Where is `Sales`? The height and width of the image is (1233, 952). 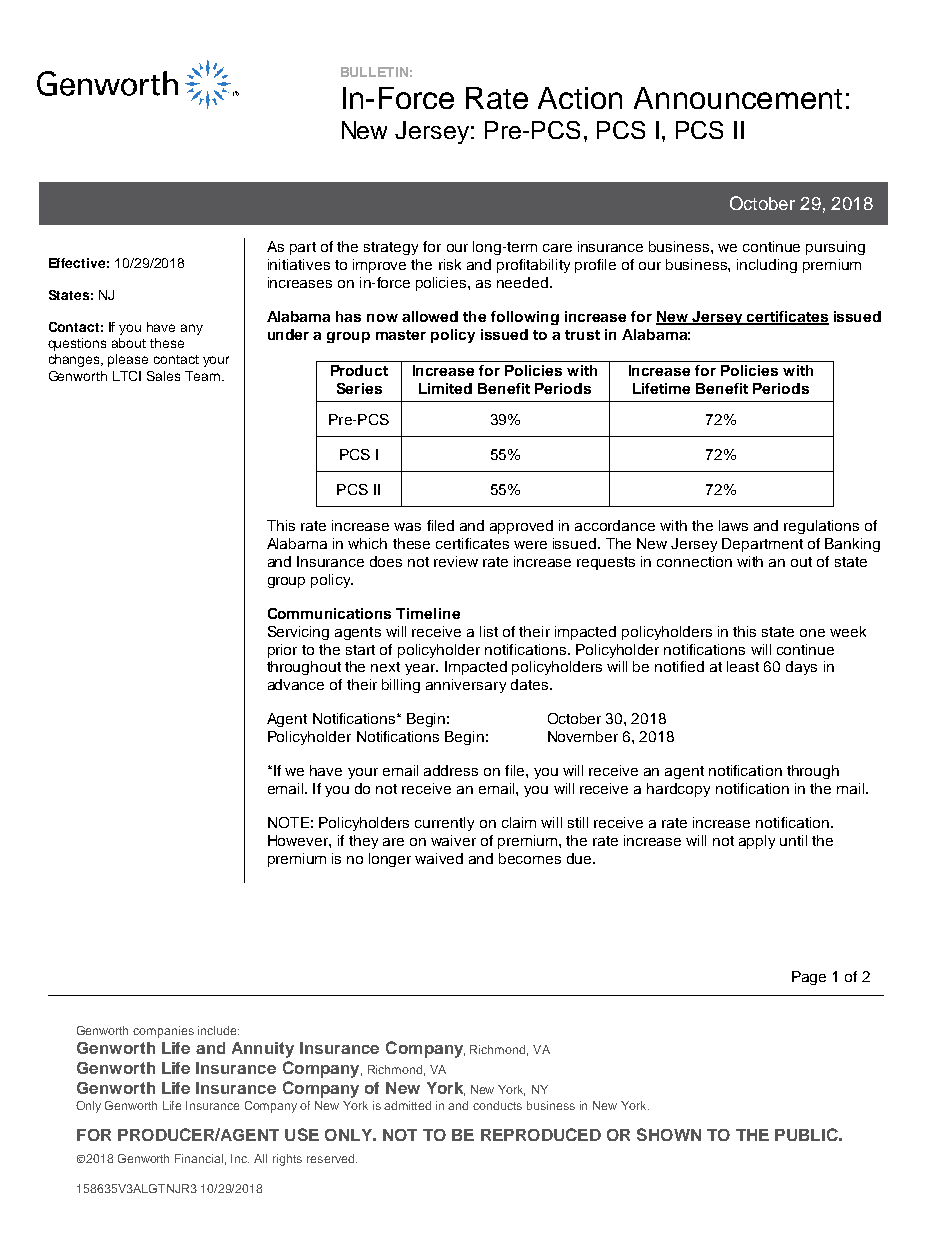
Sales is located at coordinates (163, 376).
